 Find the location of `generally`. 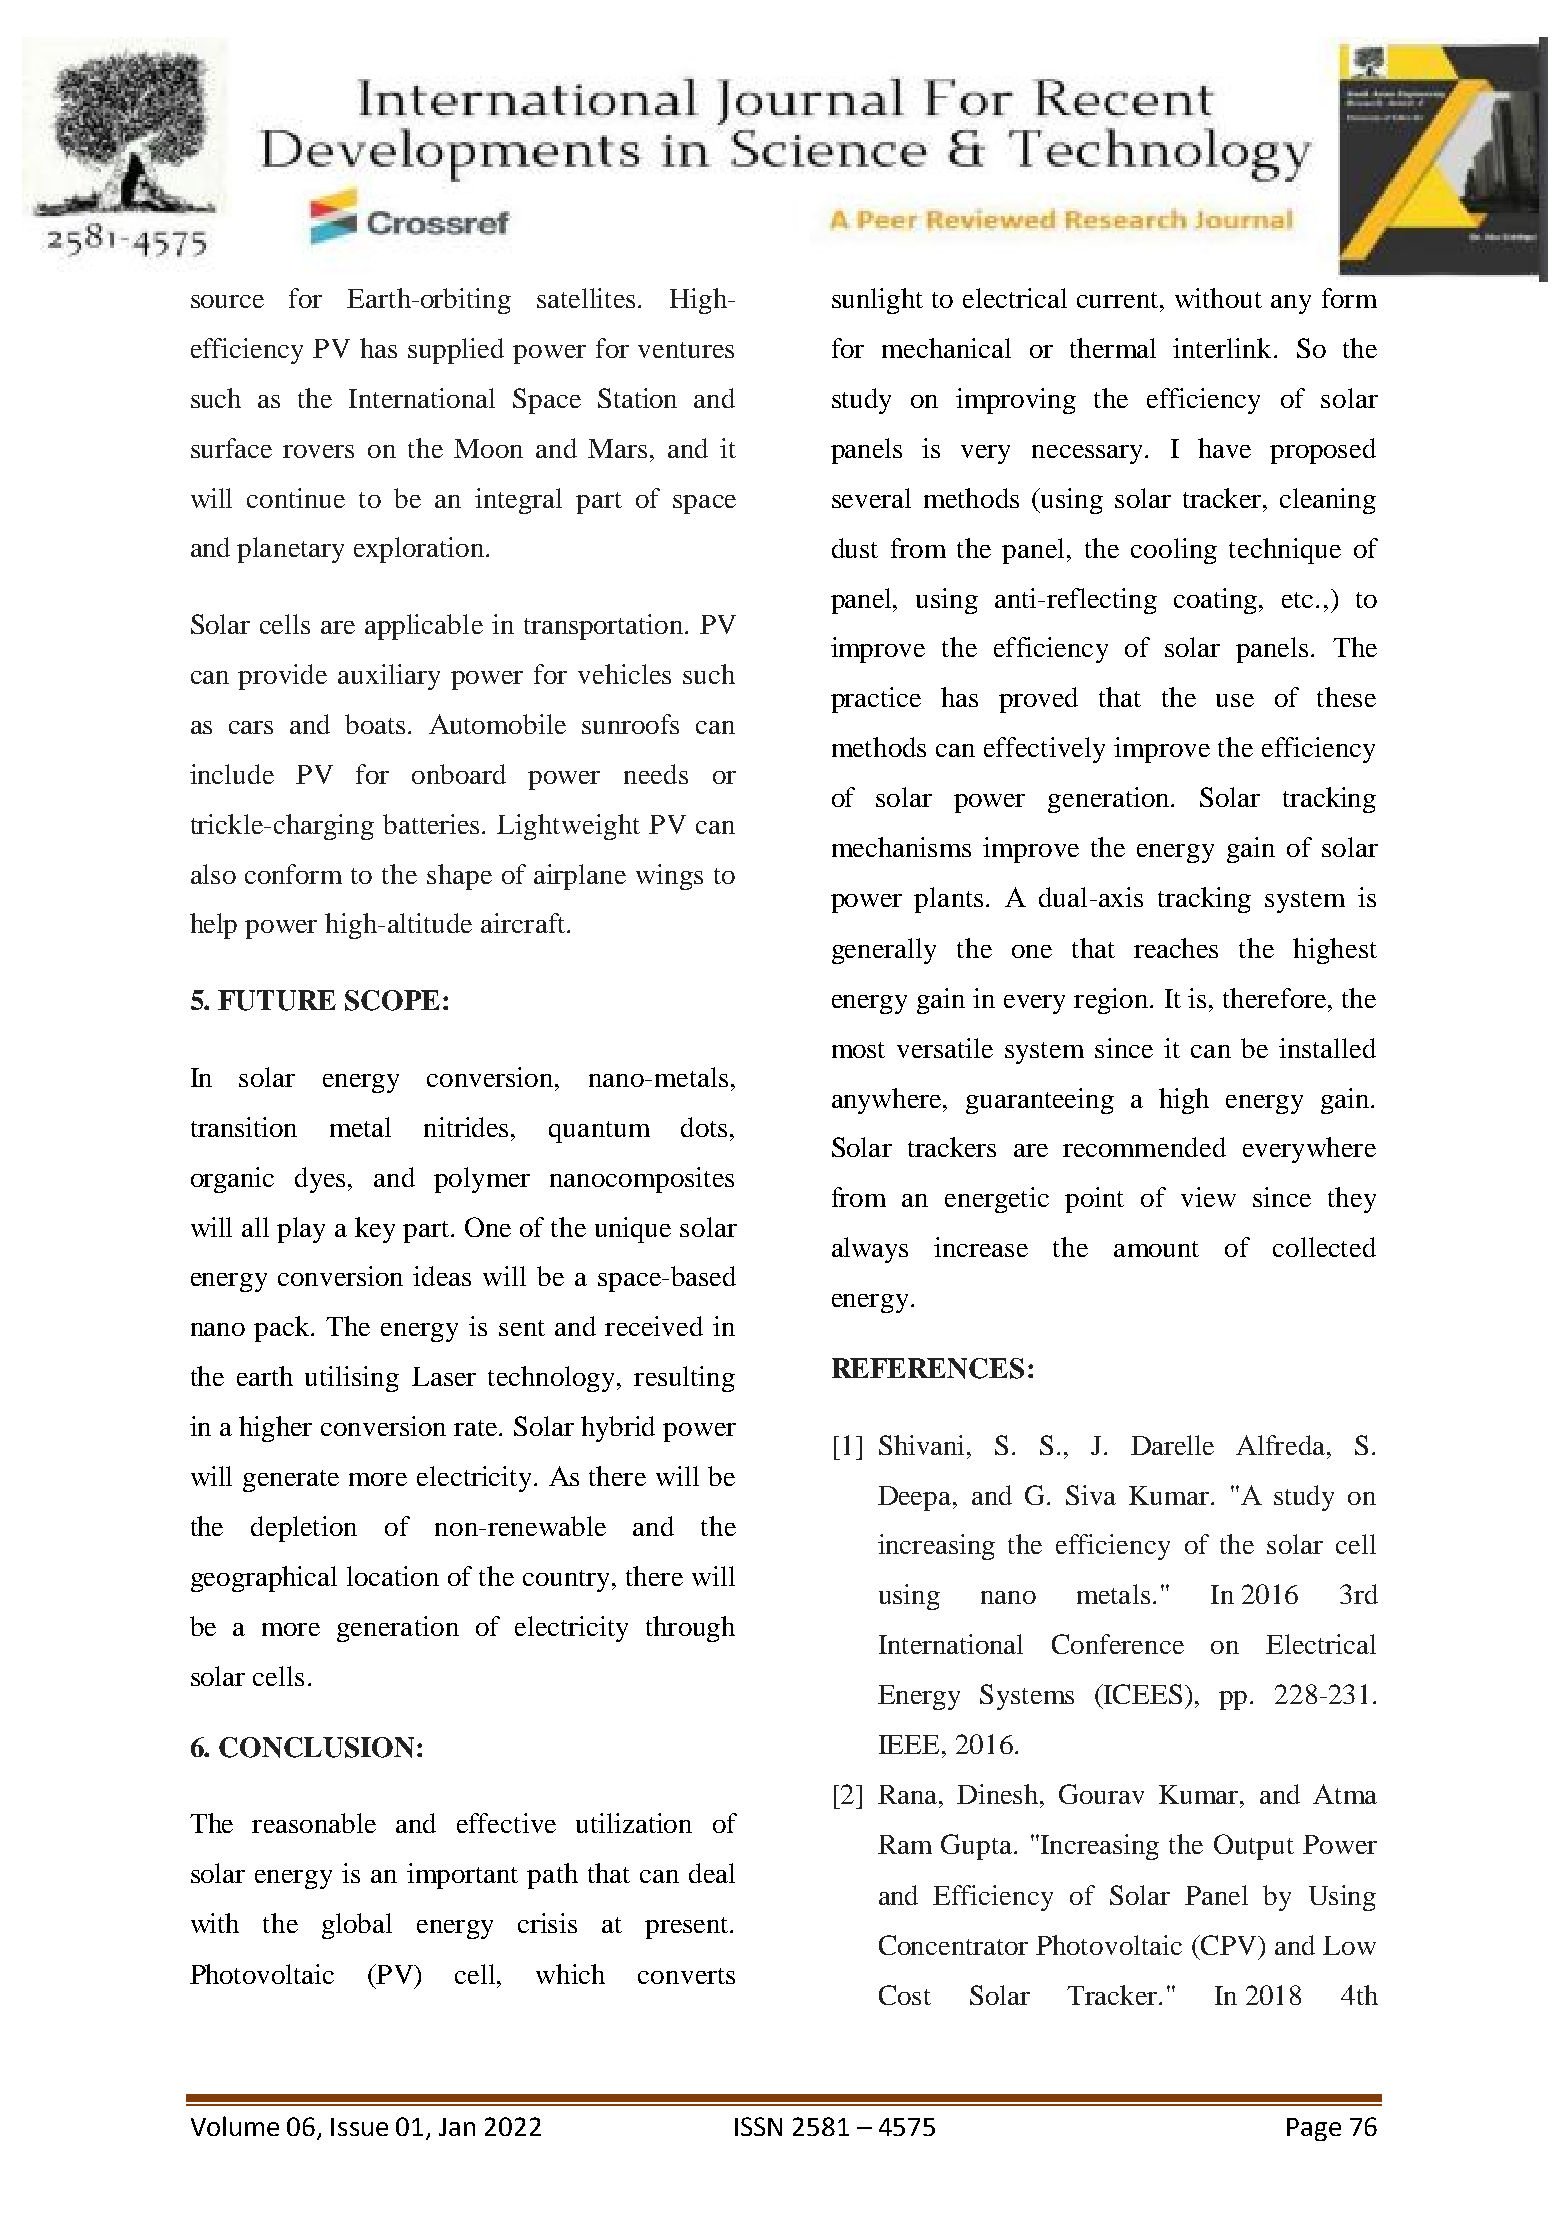

generally is located at coordinates (884, 951).
